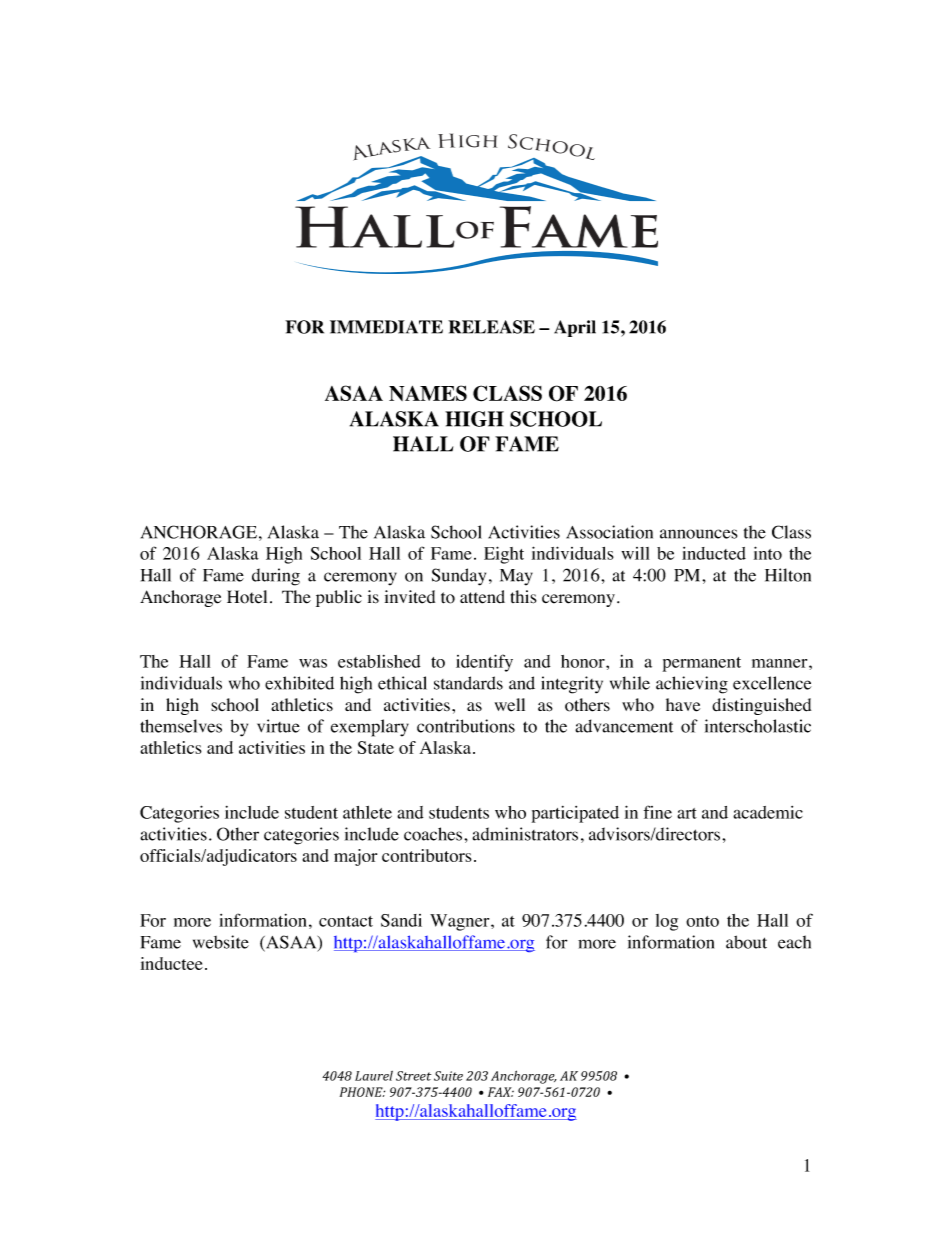 The image size is (952, 1233). Describe the element at coordinates (714, 553) in the page. I see `inducted` at that location.
